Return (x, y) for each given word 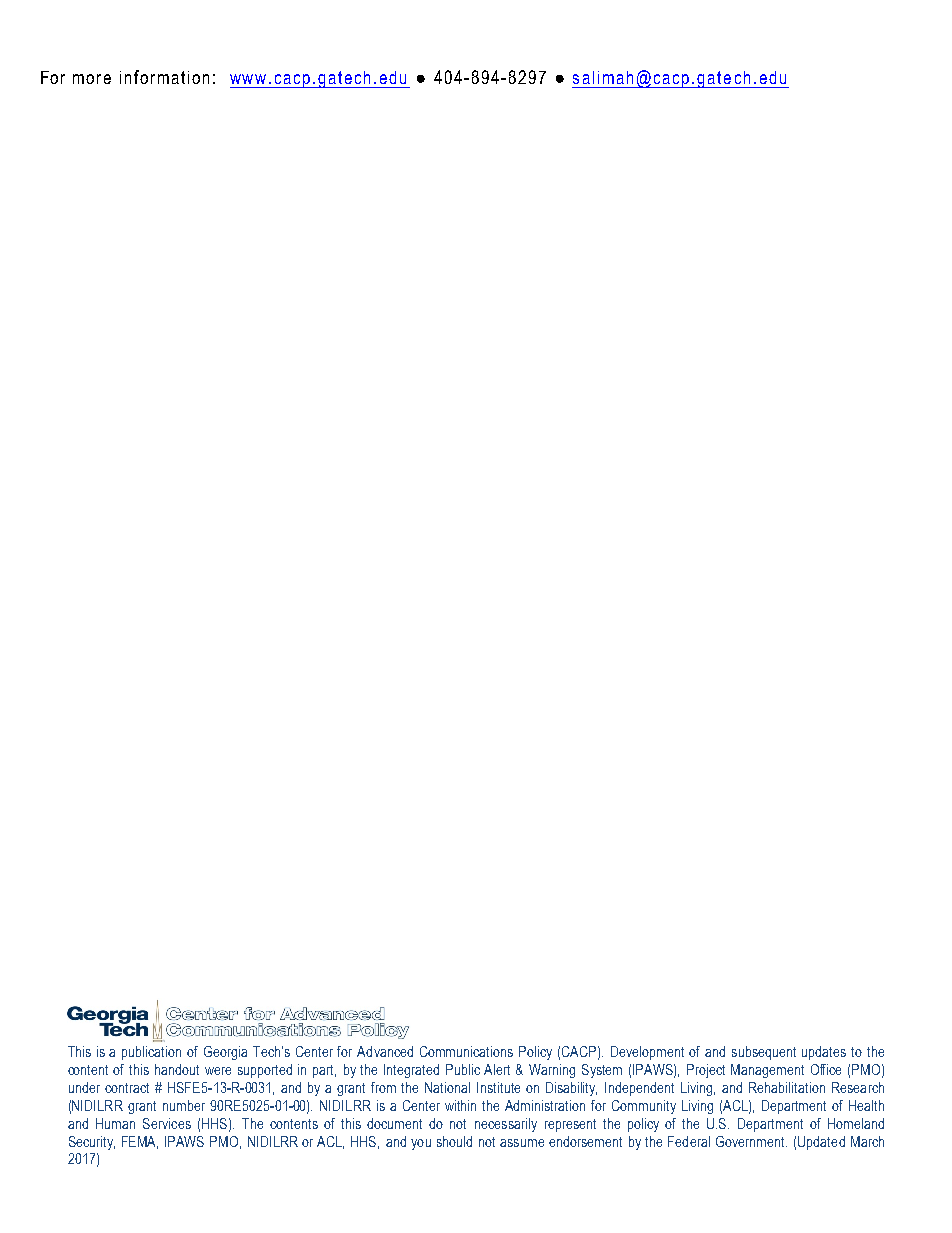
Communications (466, 1051)
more (92, 79)
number (184, 1105)
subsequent (764, 1053)
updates (824, 1053)
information (164, 77)
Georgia (225, 1053)
